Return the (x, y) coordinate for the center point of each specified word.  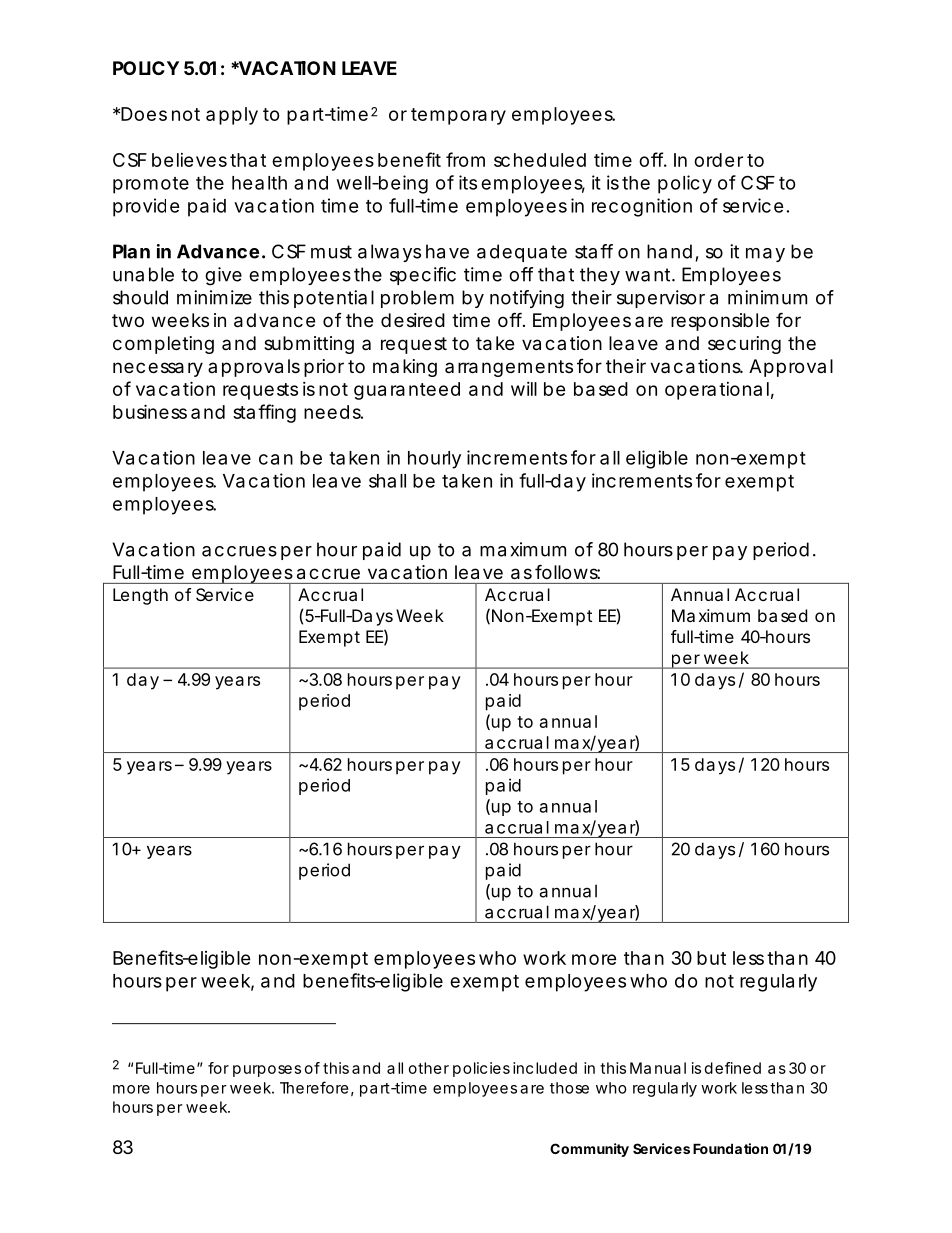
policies (481, 1069)
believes (189, 160)
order (718, 160)
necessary (158, 369)
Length (140, 596)
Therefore (314, 1087)
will (524, 389)
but (711, 958)
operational (717, 391)
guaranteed (407, 391)
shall (387, 481)
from (465, 159)
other (429, 1068)
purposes (267, 1071)
